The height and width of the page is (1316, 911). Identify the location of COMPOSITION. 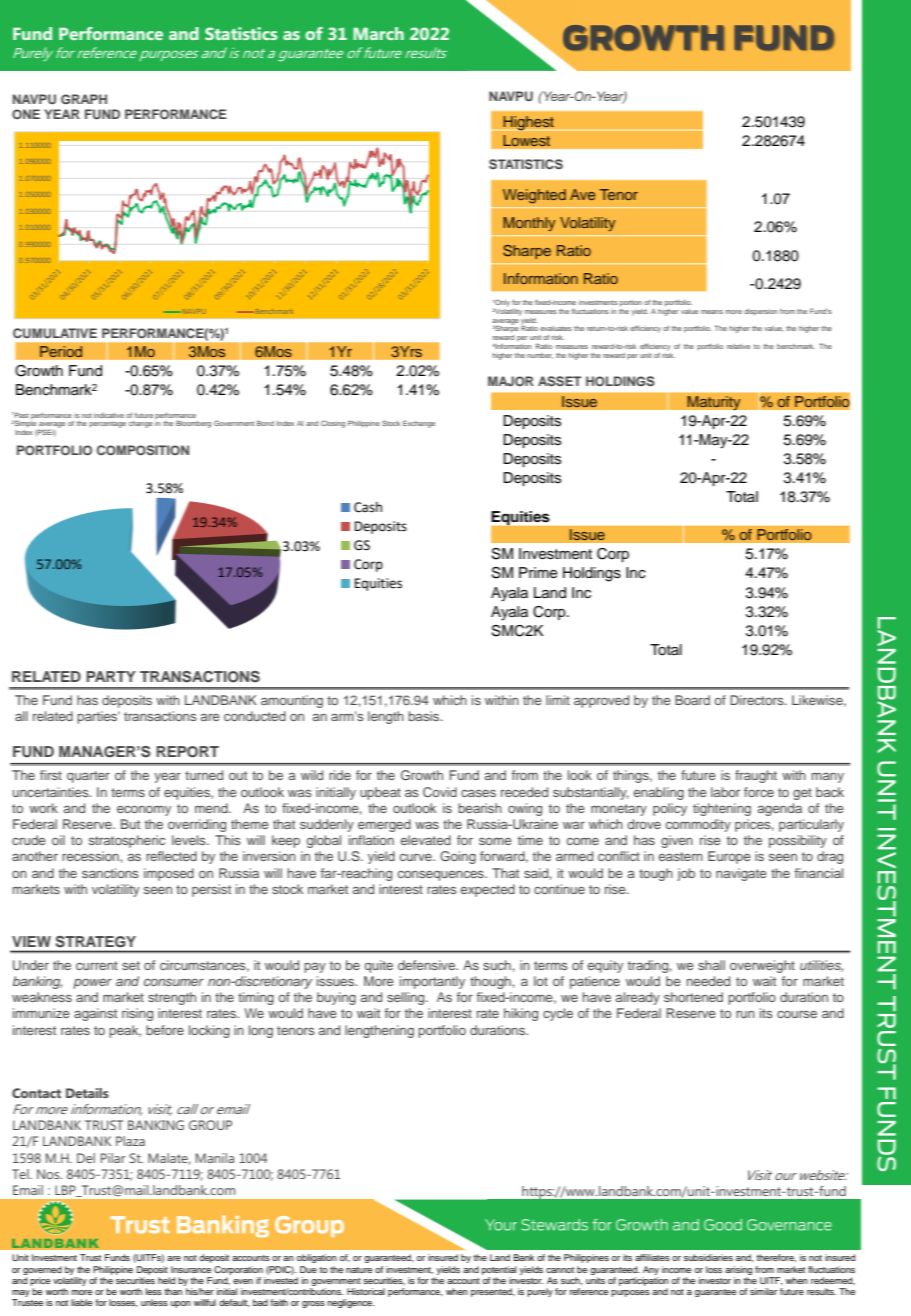
(143, 450).
